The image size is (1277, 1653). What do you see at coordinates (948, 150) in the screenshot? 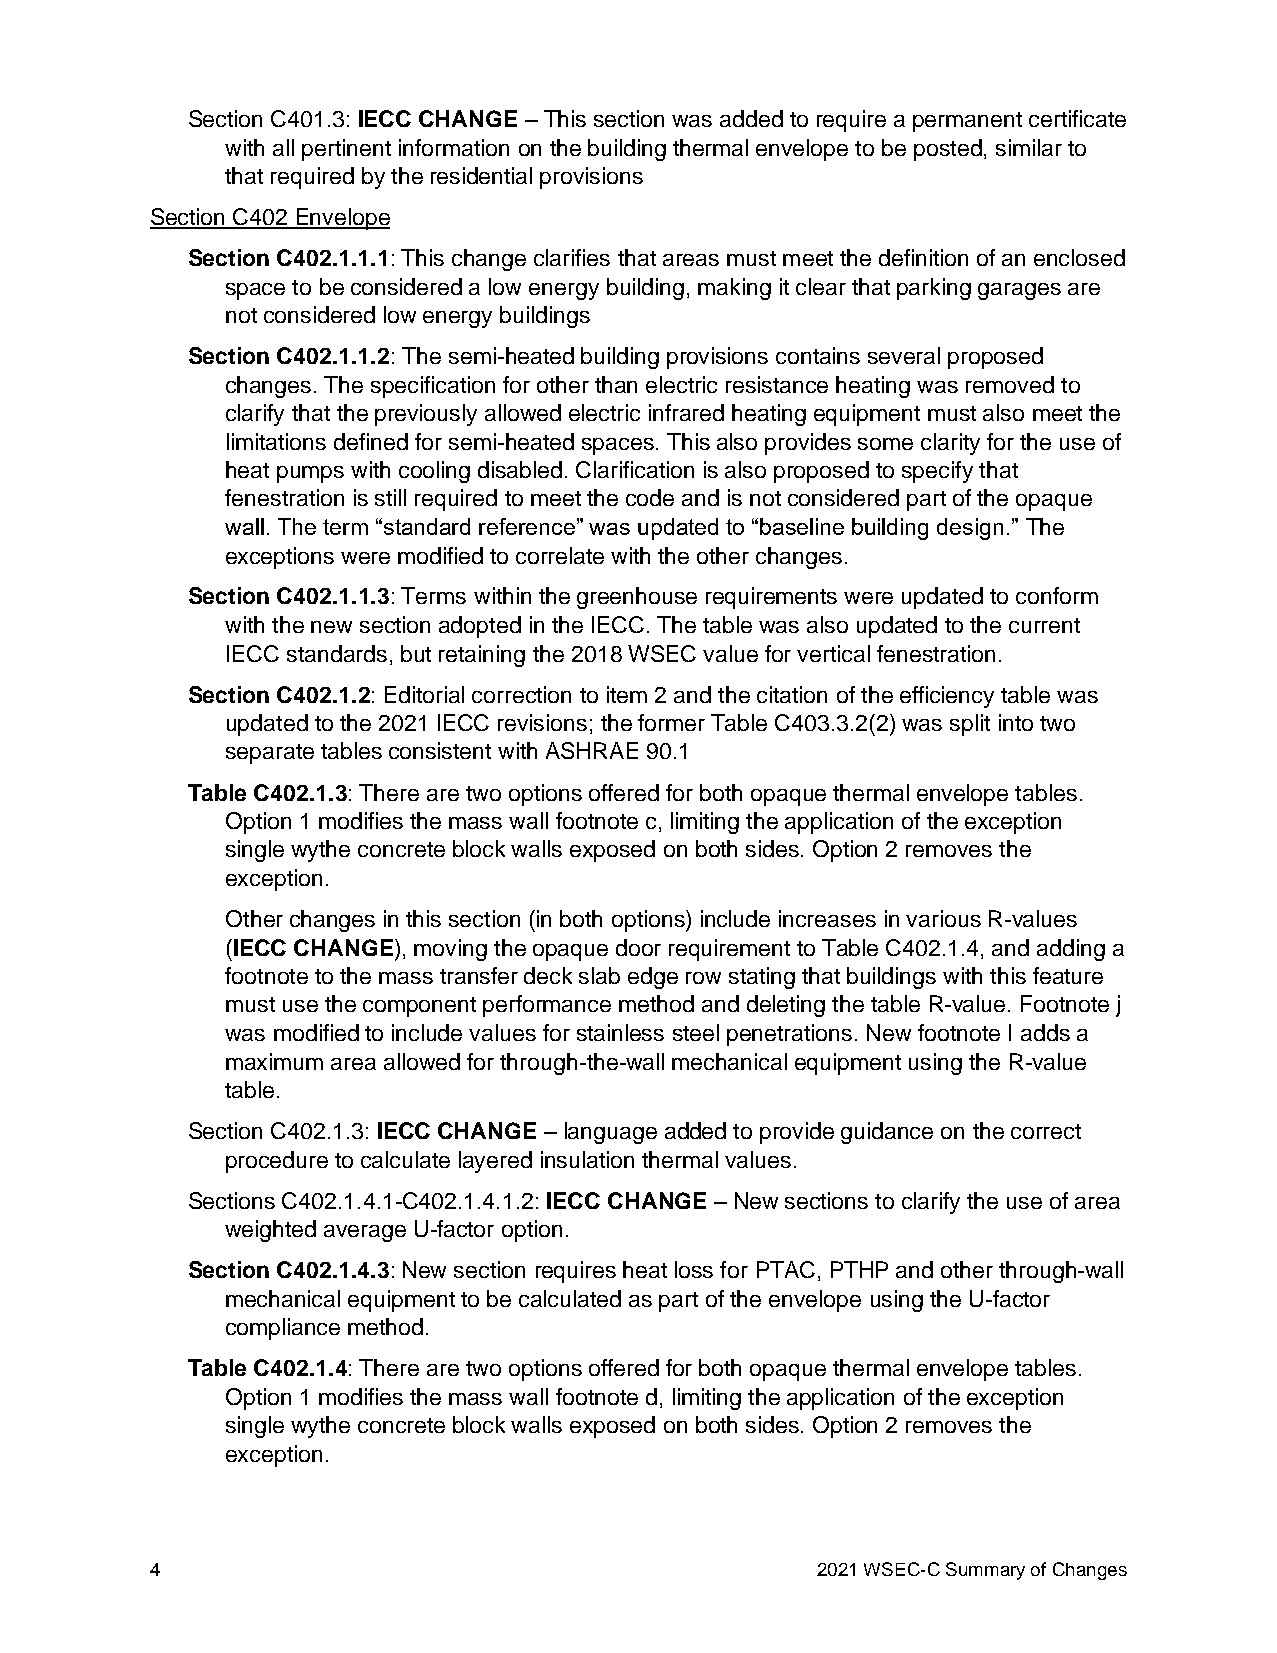
I see `posted` at bounding box center [948, 150].
